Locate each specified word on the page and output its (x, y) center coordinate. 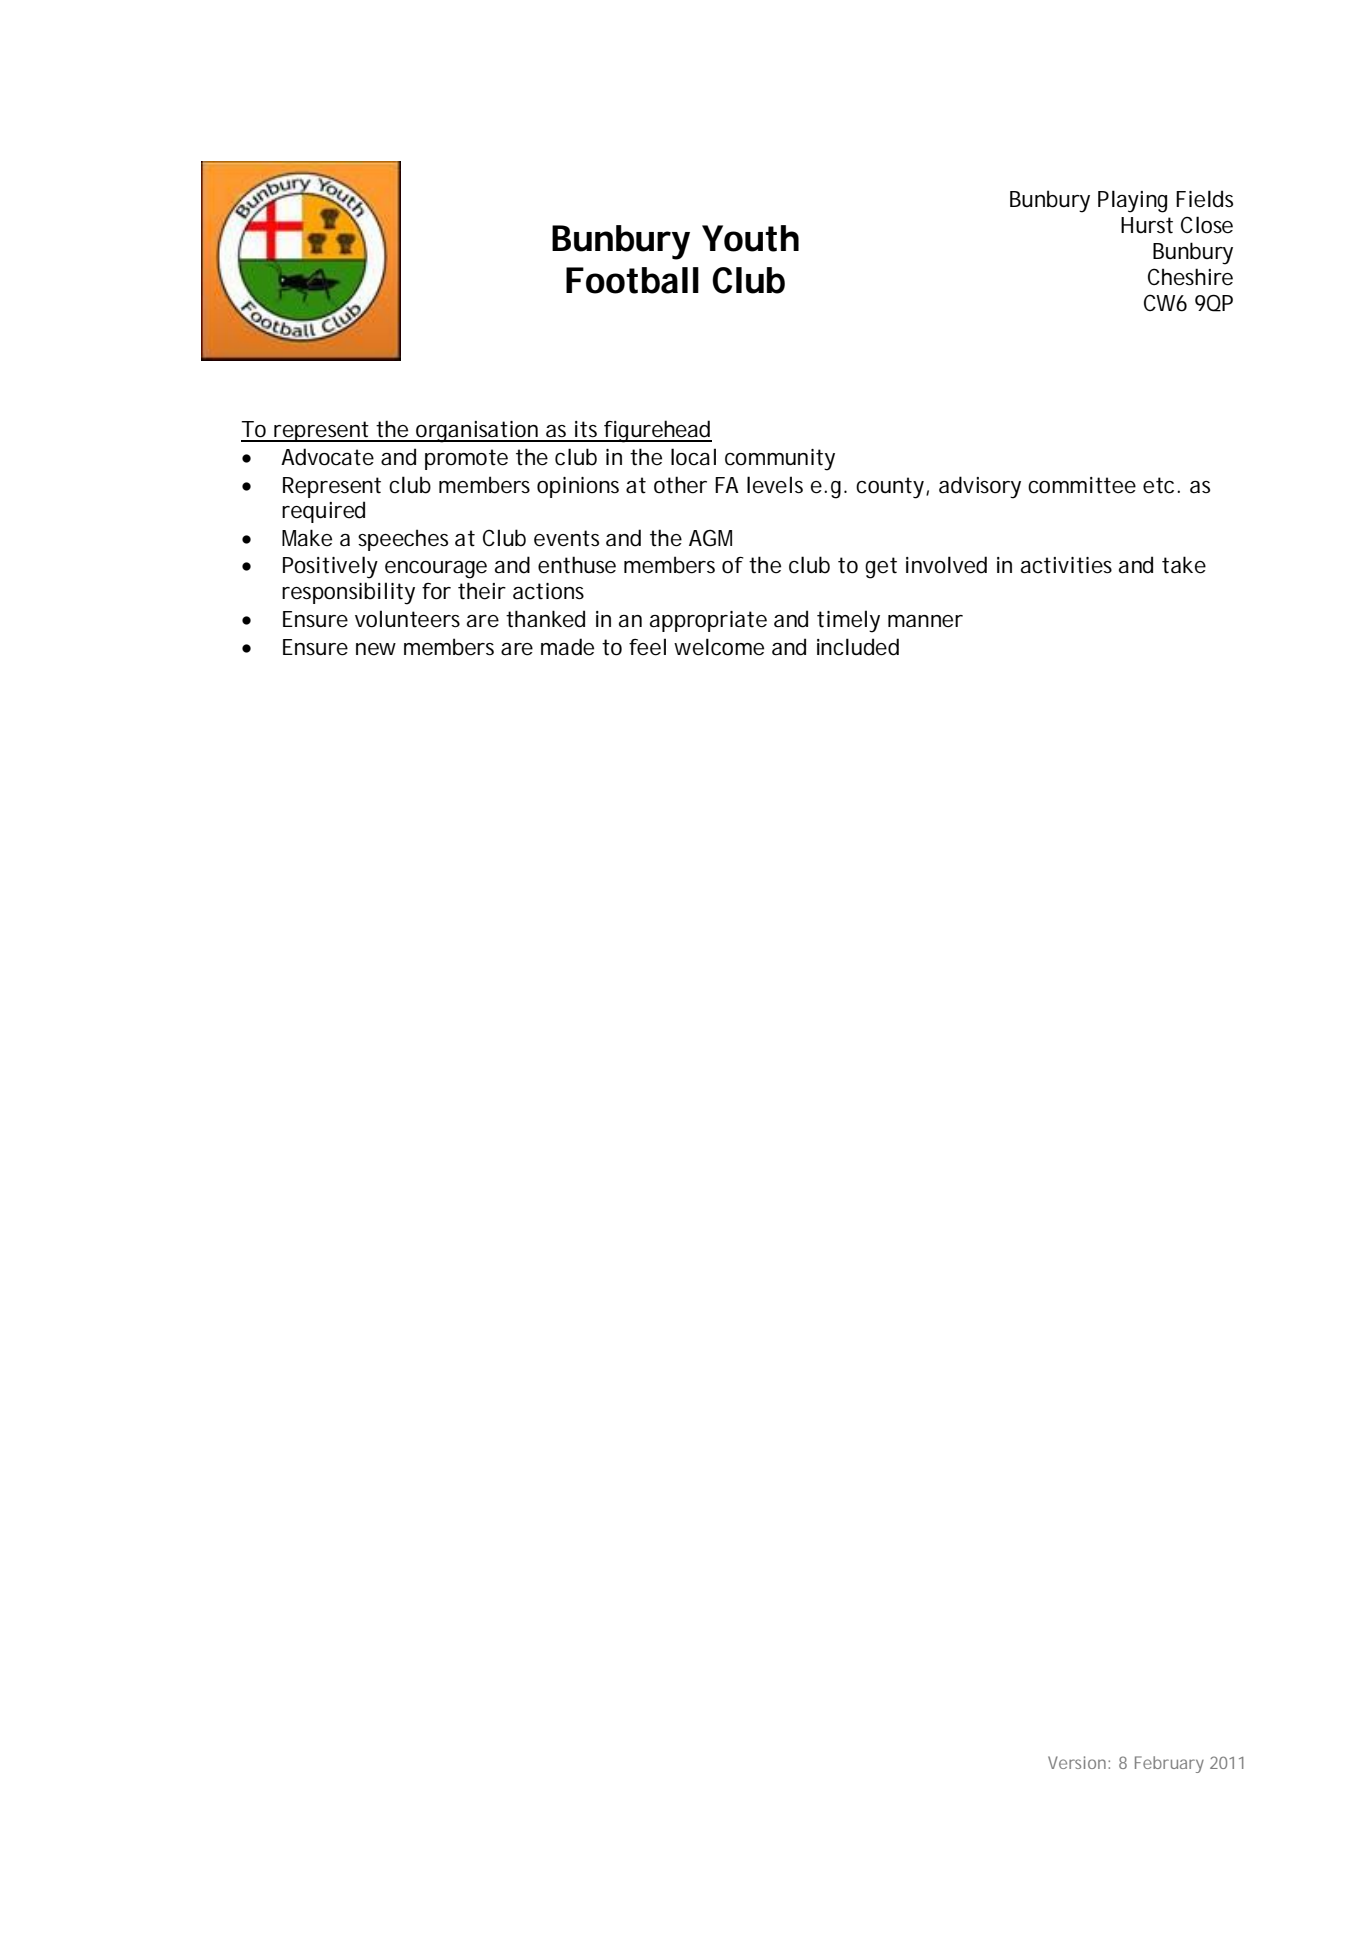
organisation (477, 432)
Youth (750, 238)
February (1169, 1764)
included (858, 647)
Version (1078, 1762)
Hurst (1147, 225)
